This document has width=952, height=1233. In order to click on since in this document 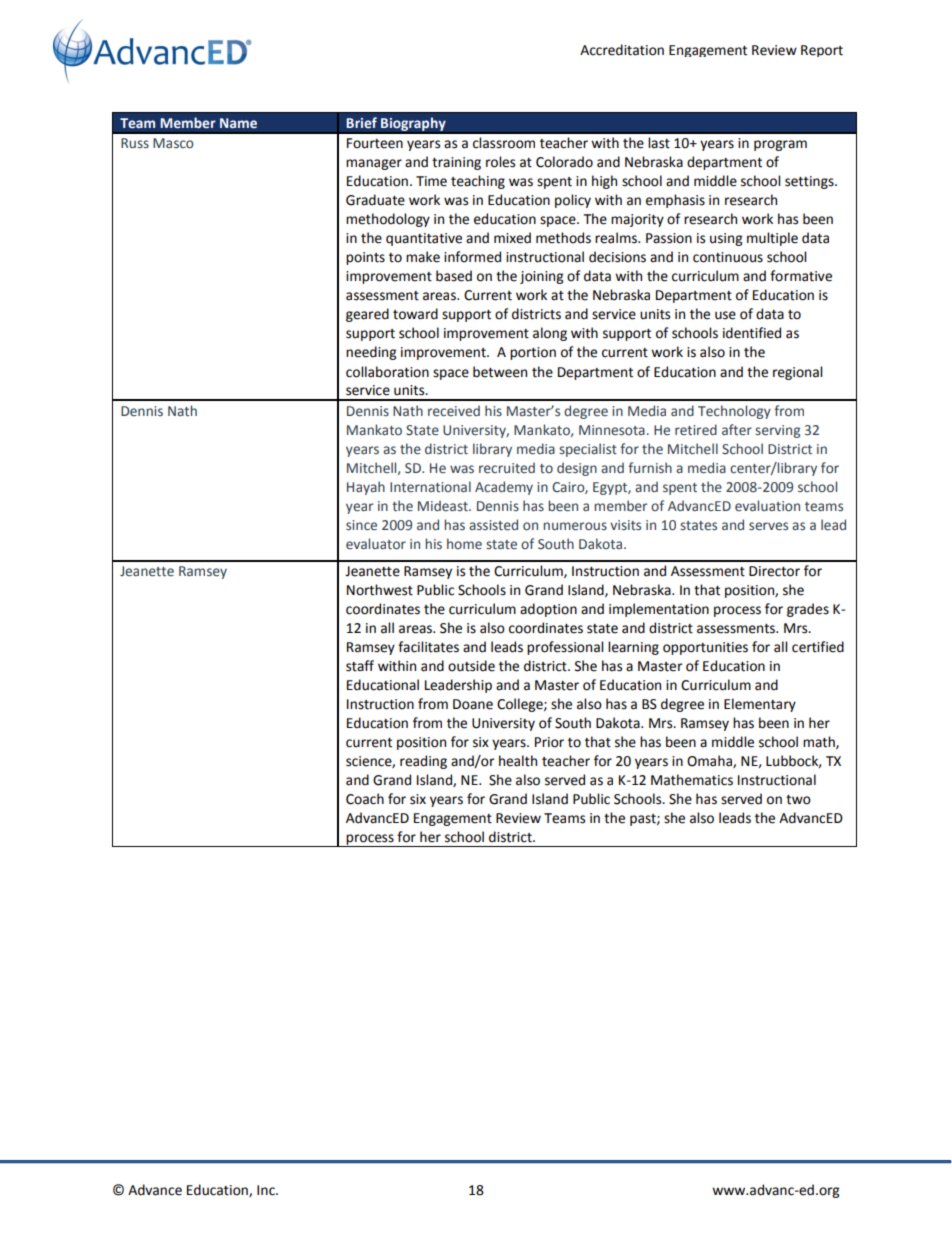, I will do `click(361, 525)`.
